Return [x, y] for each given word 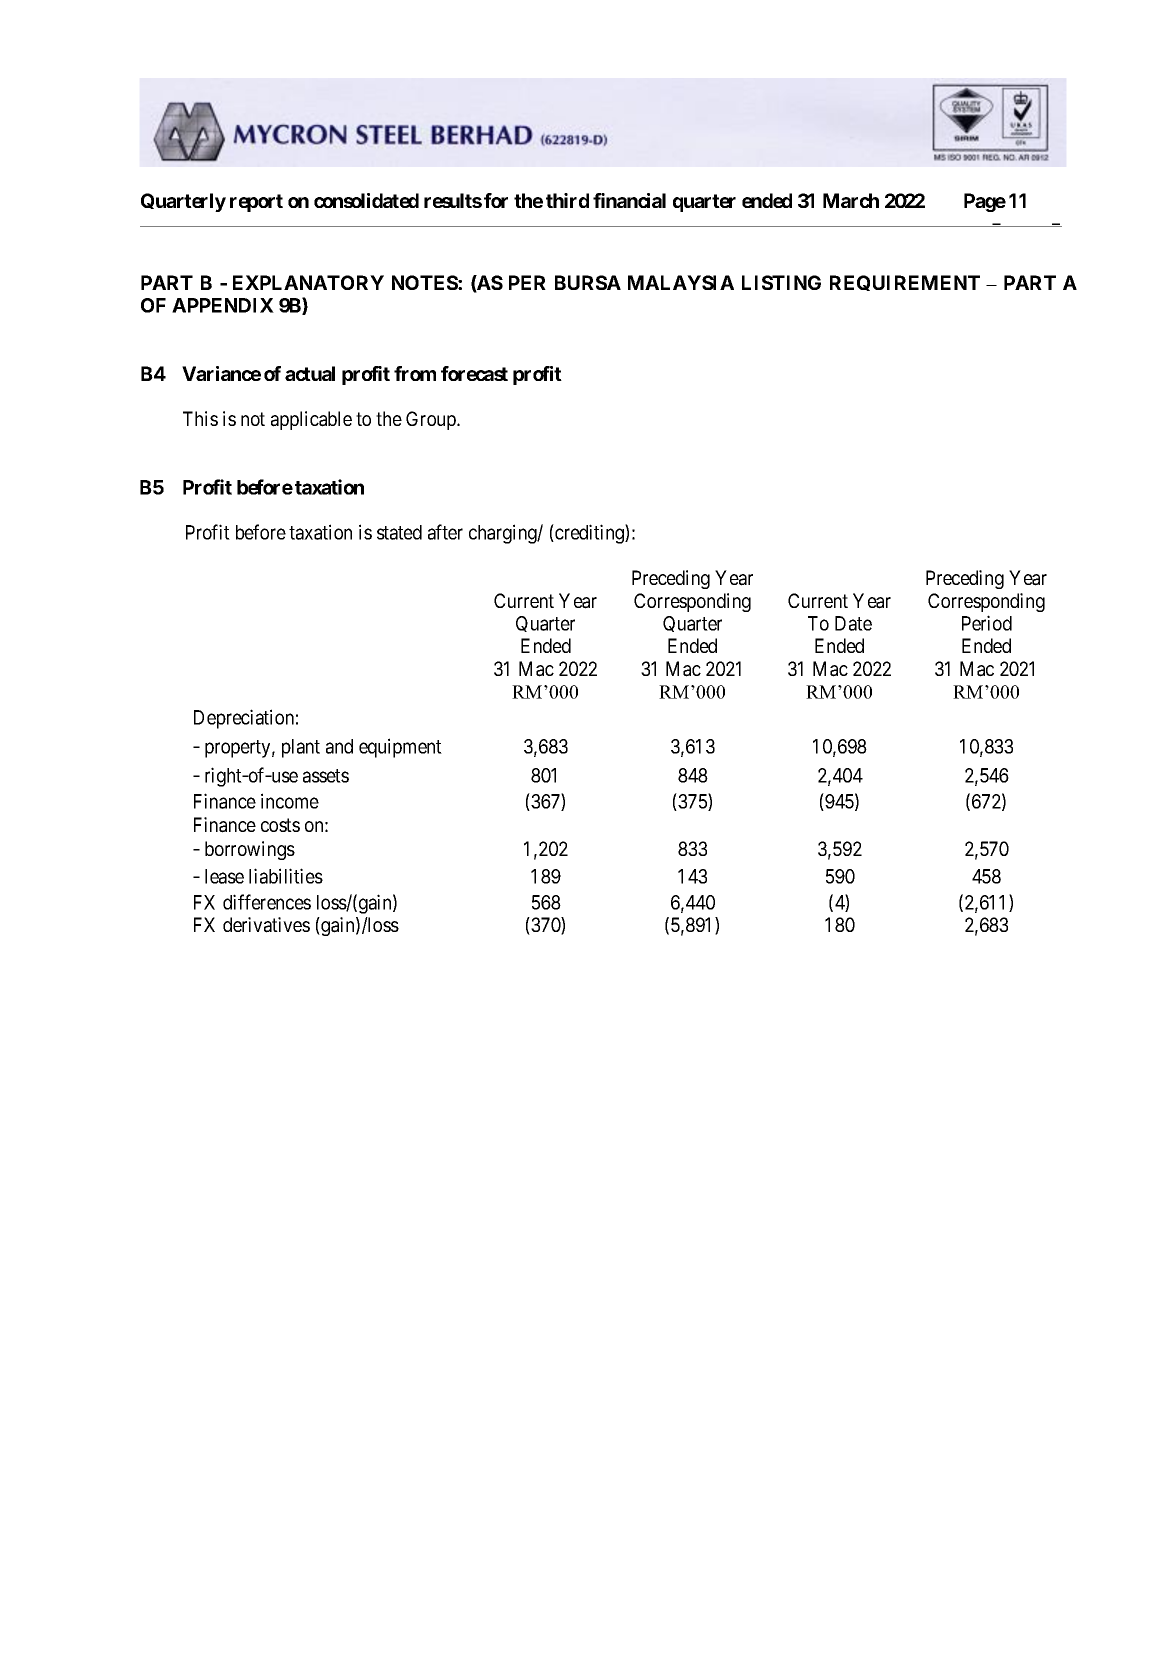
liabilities [286, 876]
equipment [400, 748]
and [339, 746]
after [445, 532]
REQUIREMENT [905, 283]
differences [267, 902]
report [256, 203]
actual [310, 373]
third [567, 200]
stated [399, 532]
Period [987, 623]
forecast [474, 373]
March [851, 200]
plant [301, 748]
